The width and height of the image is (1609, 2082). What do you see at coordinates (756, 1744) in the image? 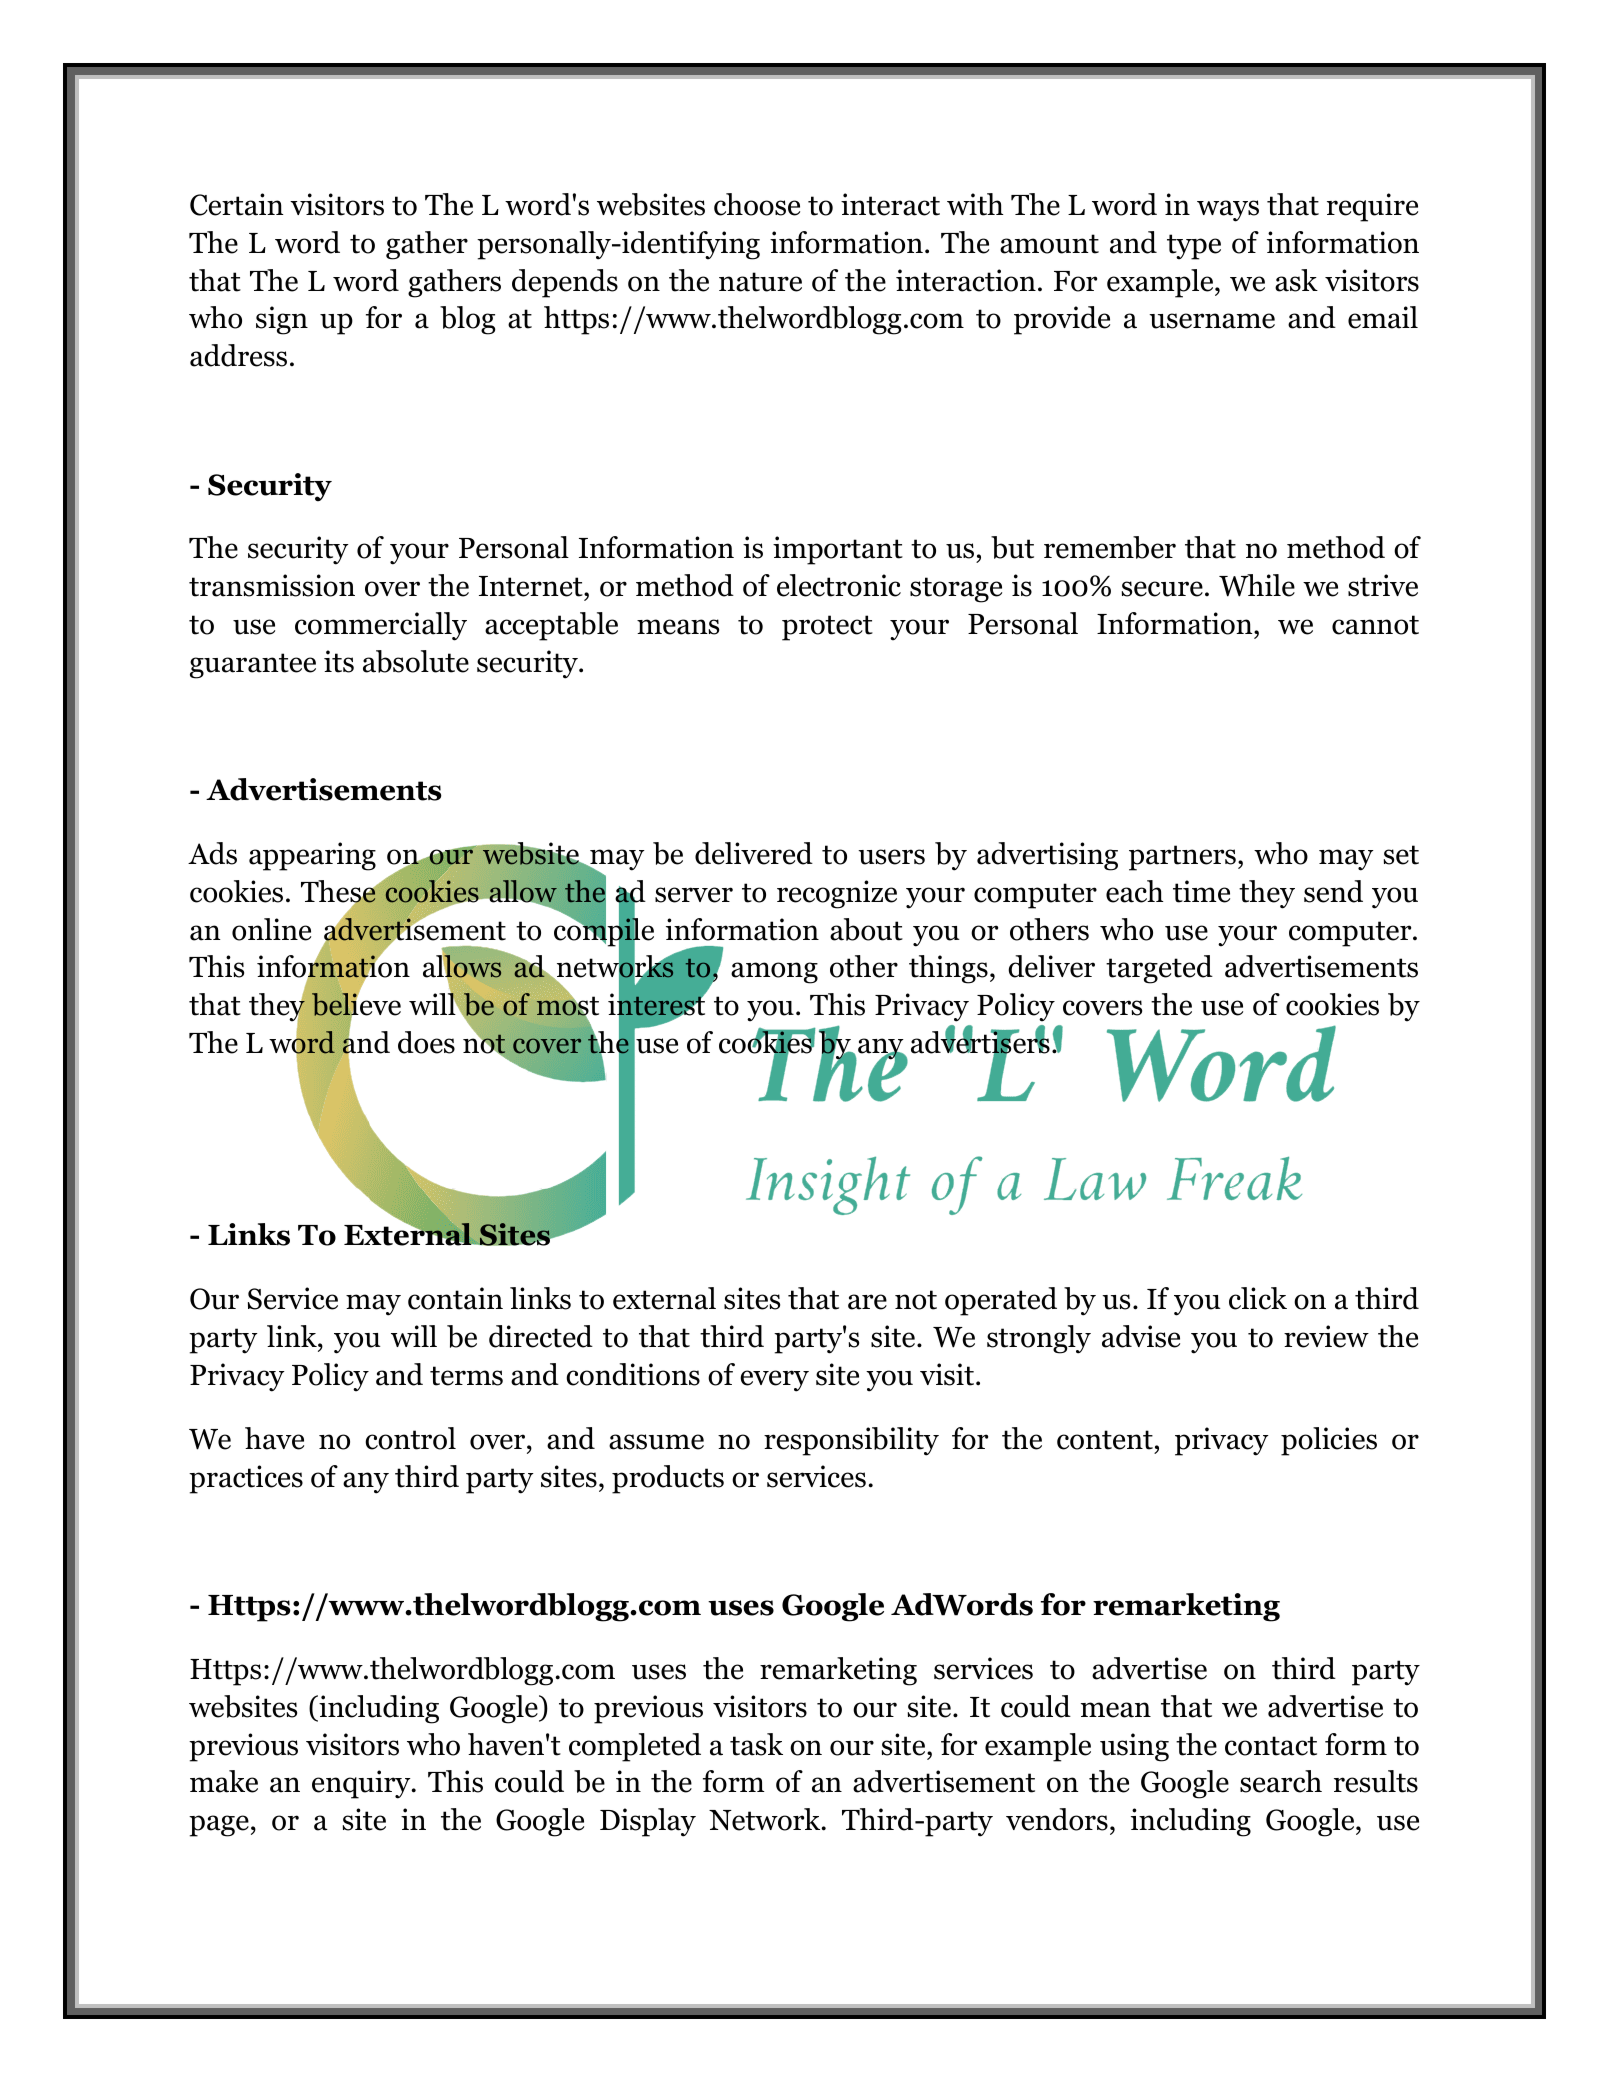
I see `task` at bounding box center [756, 1744].
